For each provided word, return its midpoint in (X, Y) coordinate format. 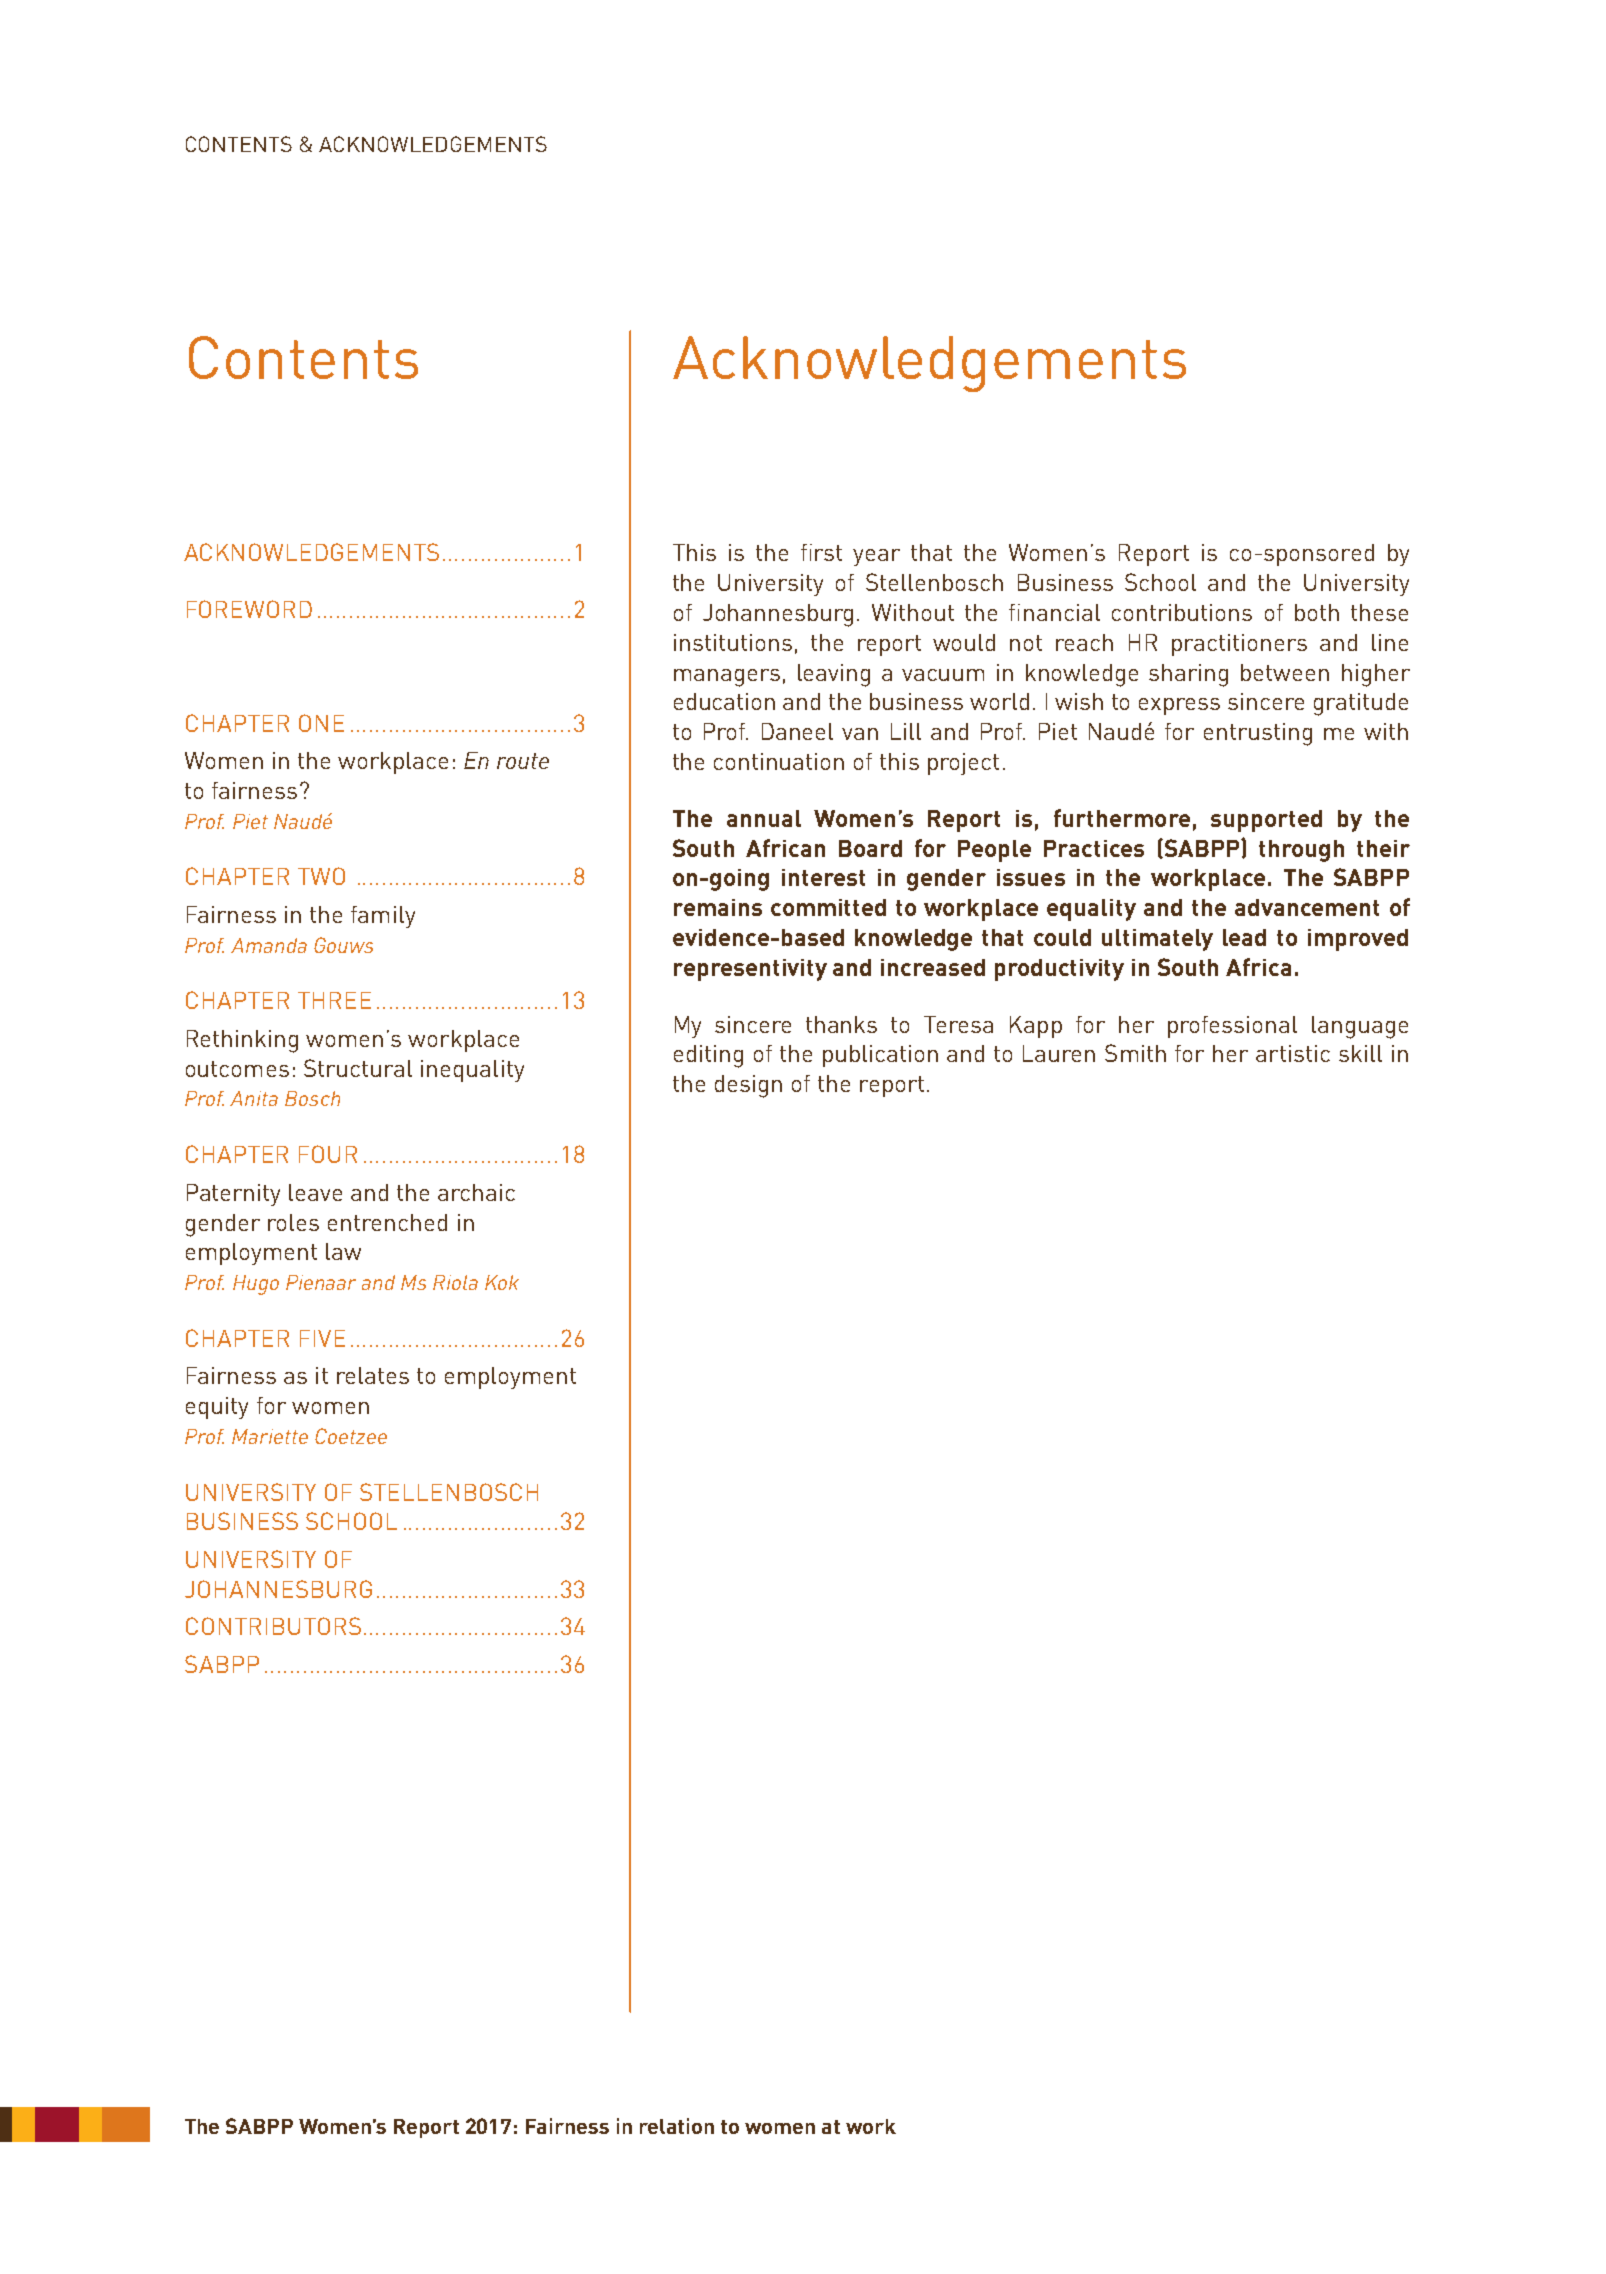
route (523, 761)
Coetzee (351, 1436)
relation (677, 2126)
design (748, 1086)
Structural (358, 1068)
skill (1360, 1053)
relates (373, 1375)
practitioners (1239, 645)
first (821, 552)
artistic (1293, 1053)
